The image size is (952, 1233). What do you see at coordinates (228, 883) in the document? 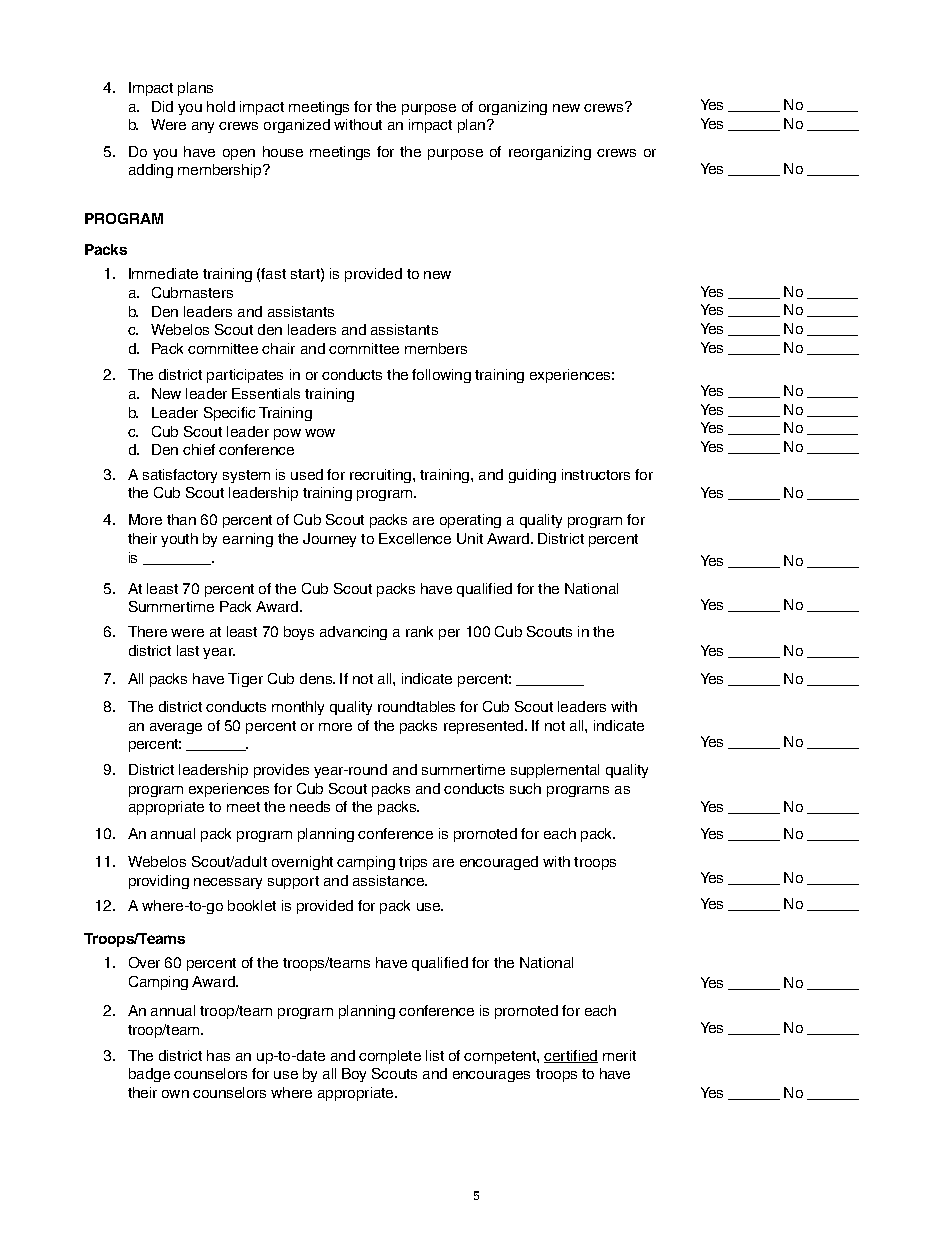
I see `necessary` at bounding box center [228, 883].
